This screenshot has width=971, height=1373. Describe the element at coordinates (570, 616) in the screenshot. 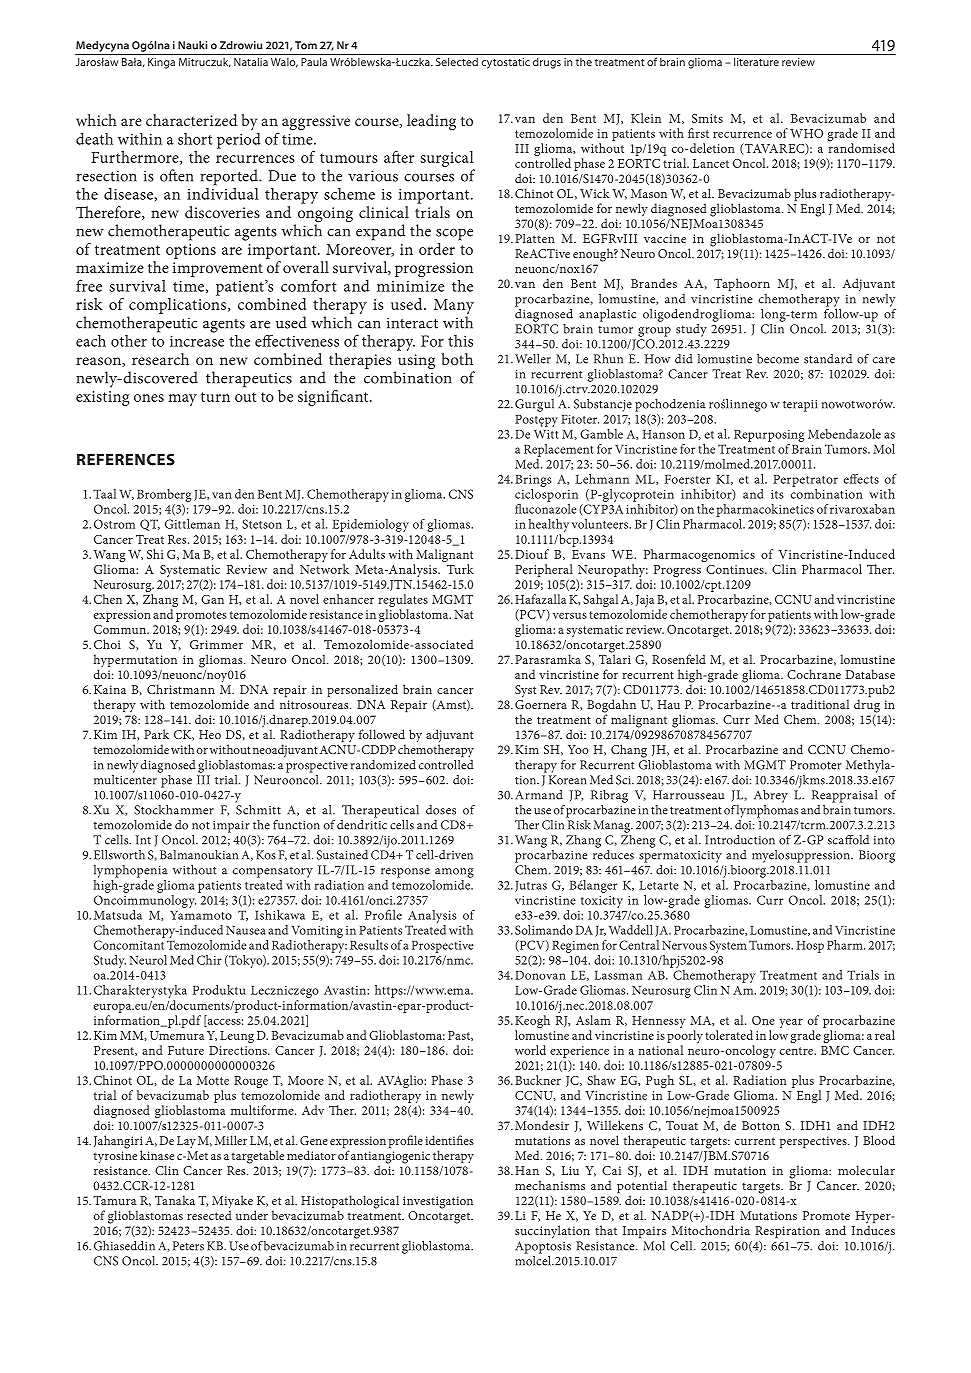

I see `versus` at that location.
